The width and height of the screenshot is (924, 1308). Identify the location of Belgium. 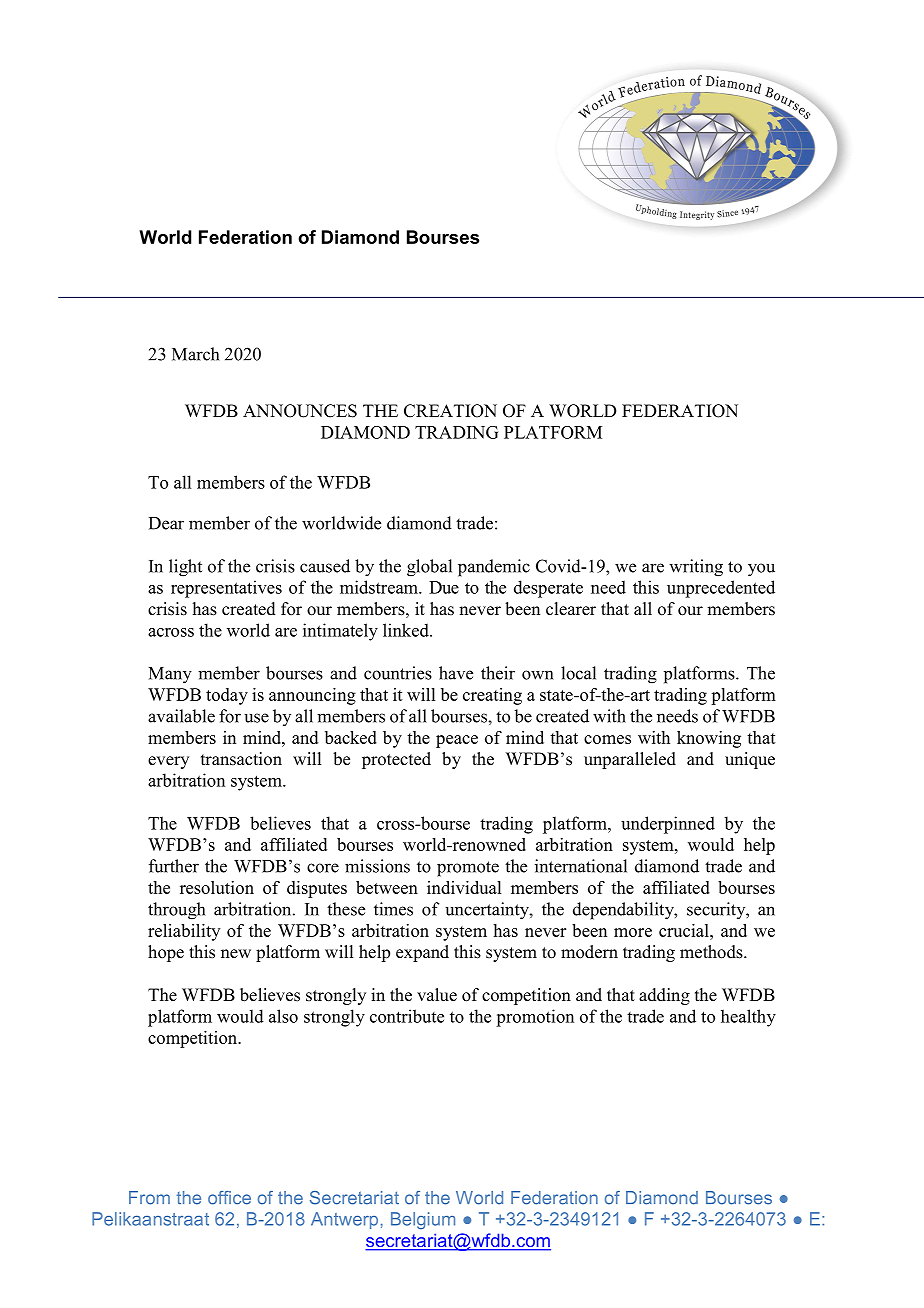
(423, 1220).
